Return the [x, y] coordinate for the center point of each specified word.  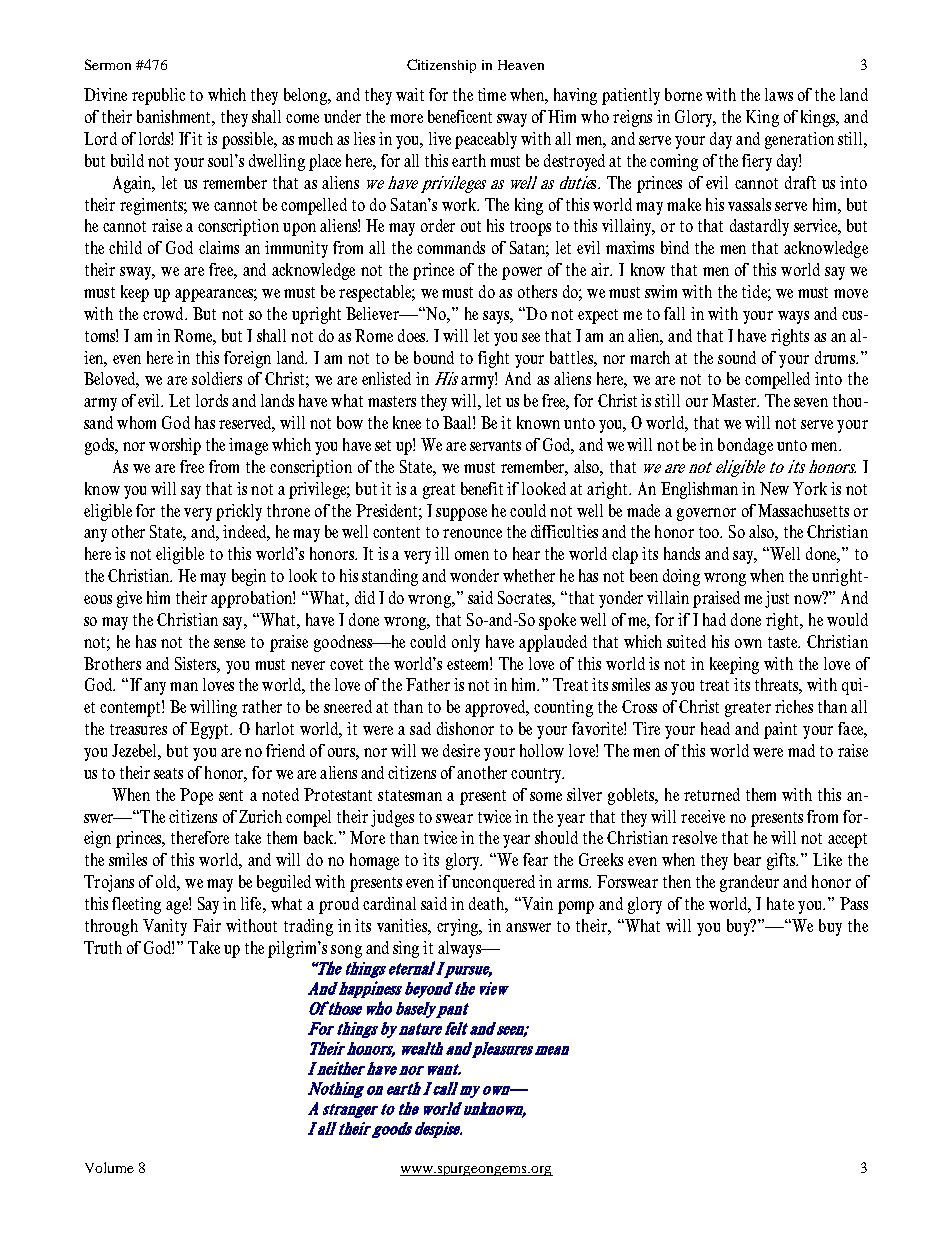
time [492, 94]
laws [779, 94]
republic [158, 96]
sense [229, 643]
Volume [109, 1167]
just [777, 599]
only [466, 643]
